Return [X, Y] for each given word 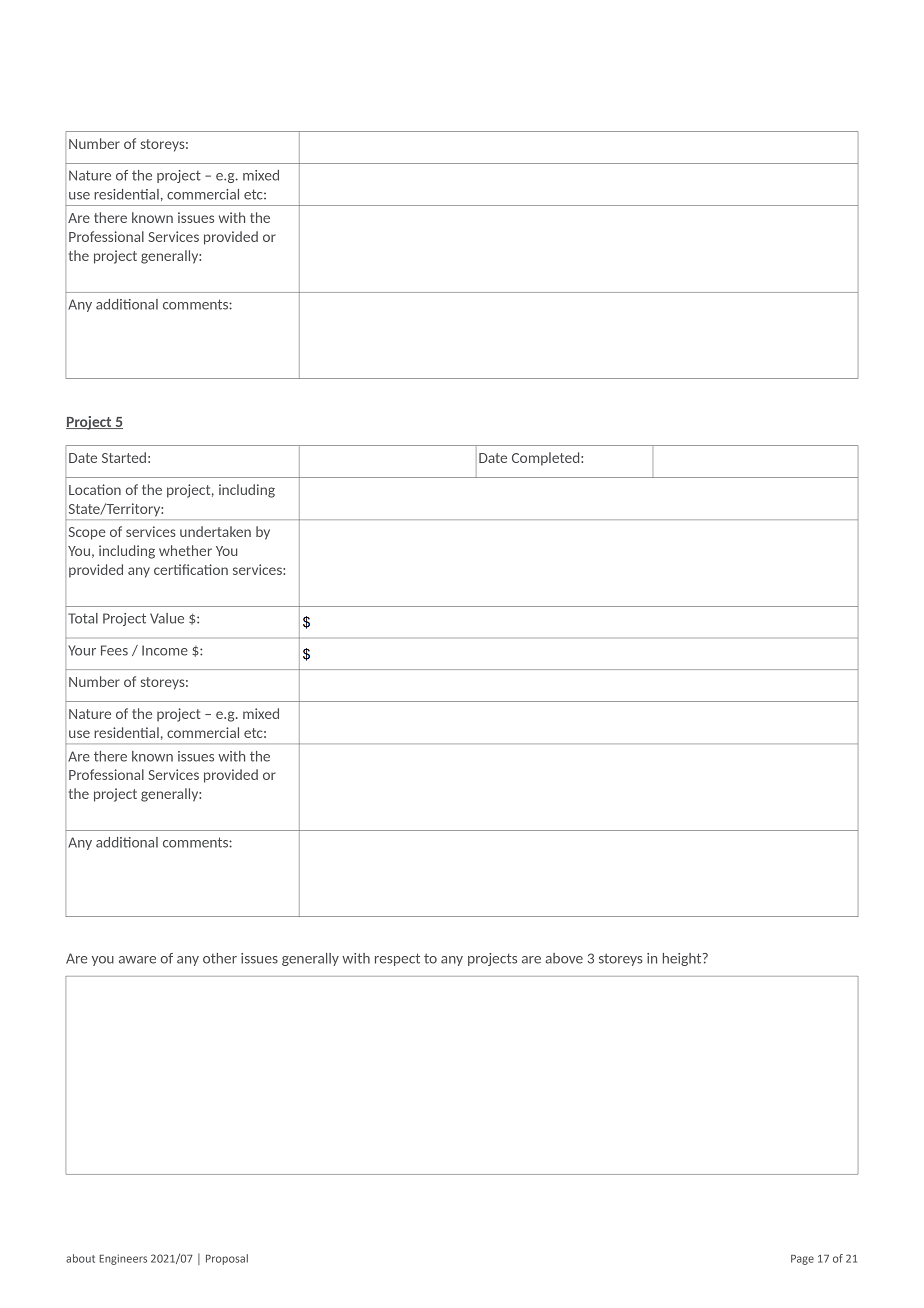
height [683, 959]
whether [185, 550]
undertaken [215, 531]
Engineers [123, 1259]
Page [802, 1260]
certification [191, 569]
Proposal [227, 1259]
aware [137, 960]
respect [397, 959]
